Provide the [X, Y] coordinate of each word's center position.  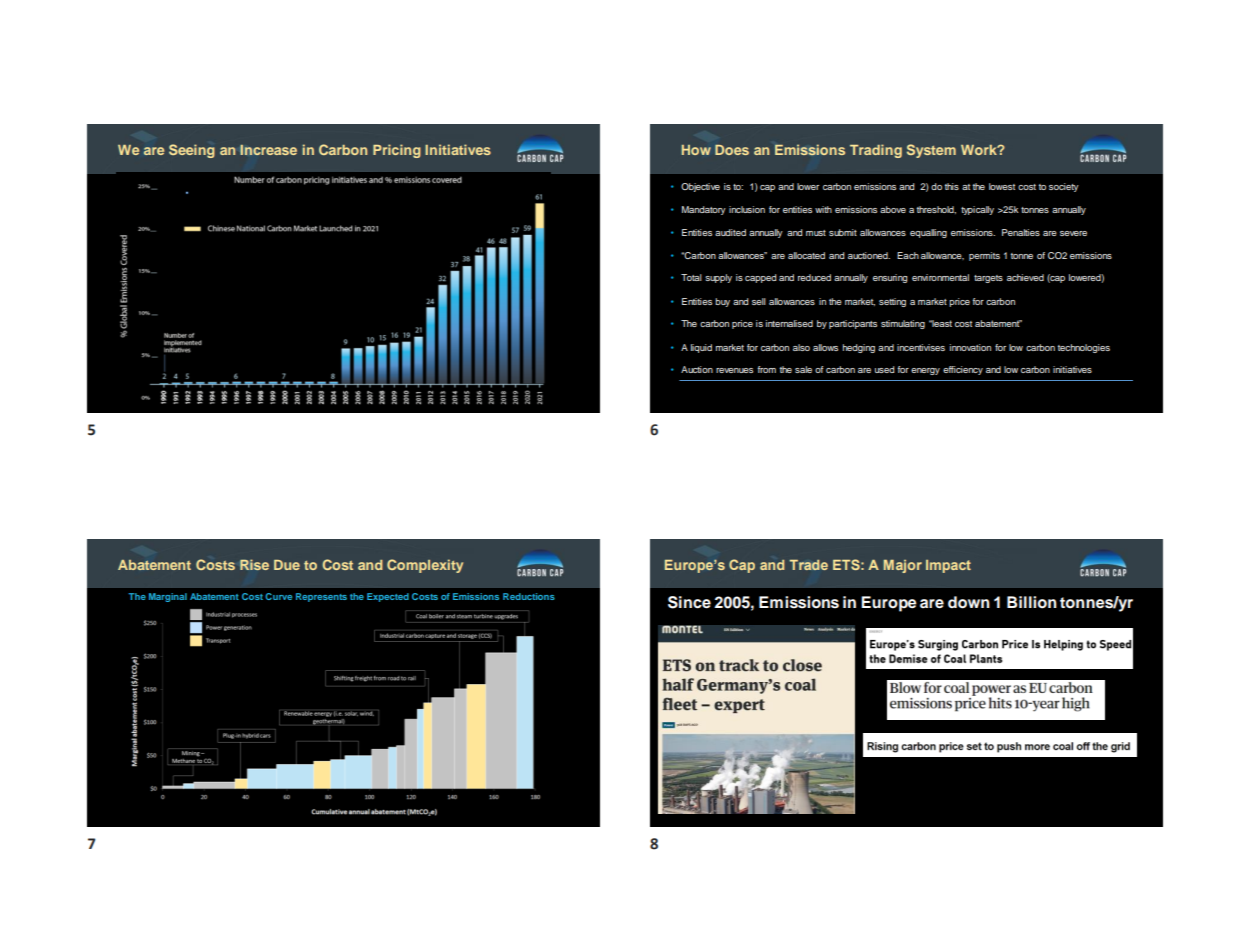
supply [718, 278]
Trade [809, 565]
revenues [734, 370]
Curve [278, 596]
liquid [701, 348]
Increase [268, 150]
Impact [948, 566]
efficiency [963, 370]
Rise [254, 564]
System [931, 151]
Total [691, 277]
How [696, 150]
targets [988, 279]
